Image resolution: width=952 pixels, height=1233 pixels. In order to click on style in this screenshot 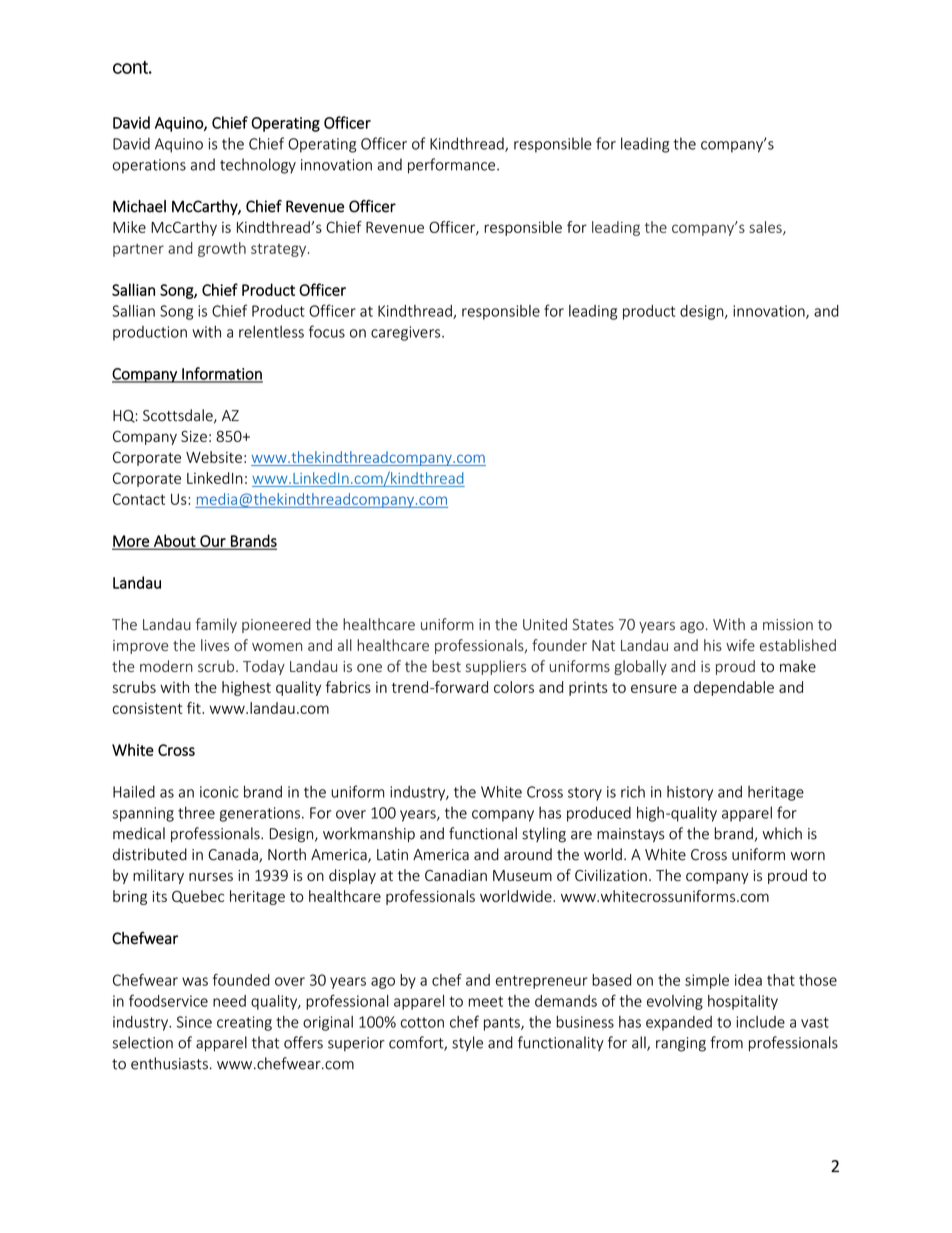, I will do `click(467, 1043)`.
